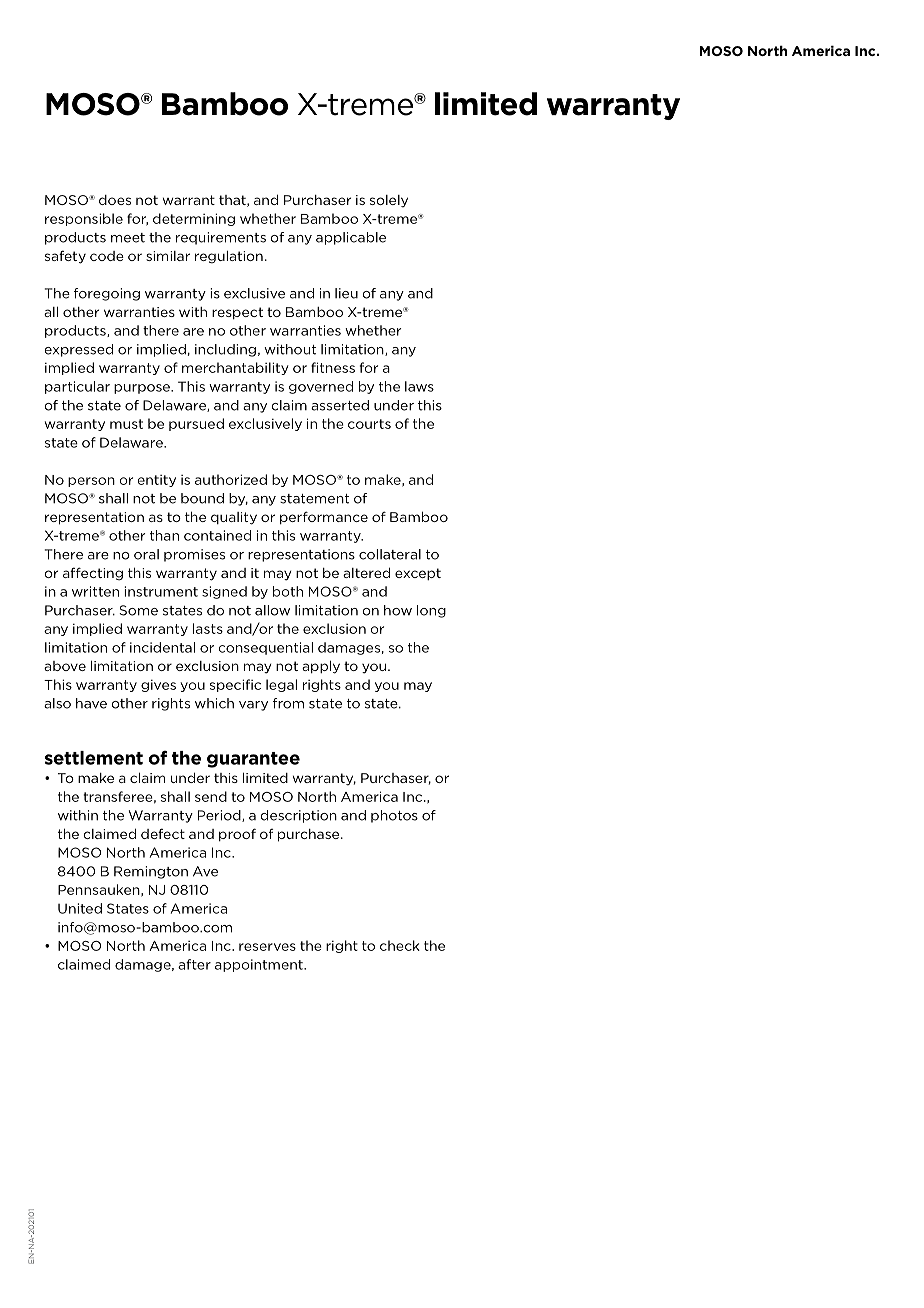 The width and height of the screenshot is (924, 1308). What do you see at coordinates (321, 667) in the screenshot?
I see `apply` at bounding box center [321, 667].
